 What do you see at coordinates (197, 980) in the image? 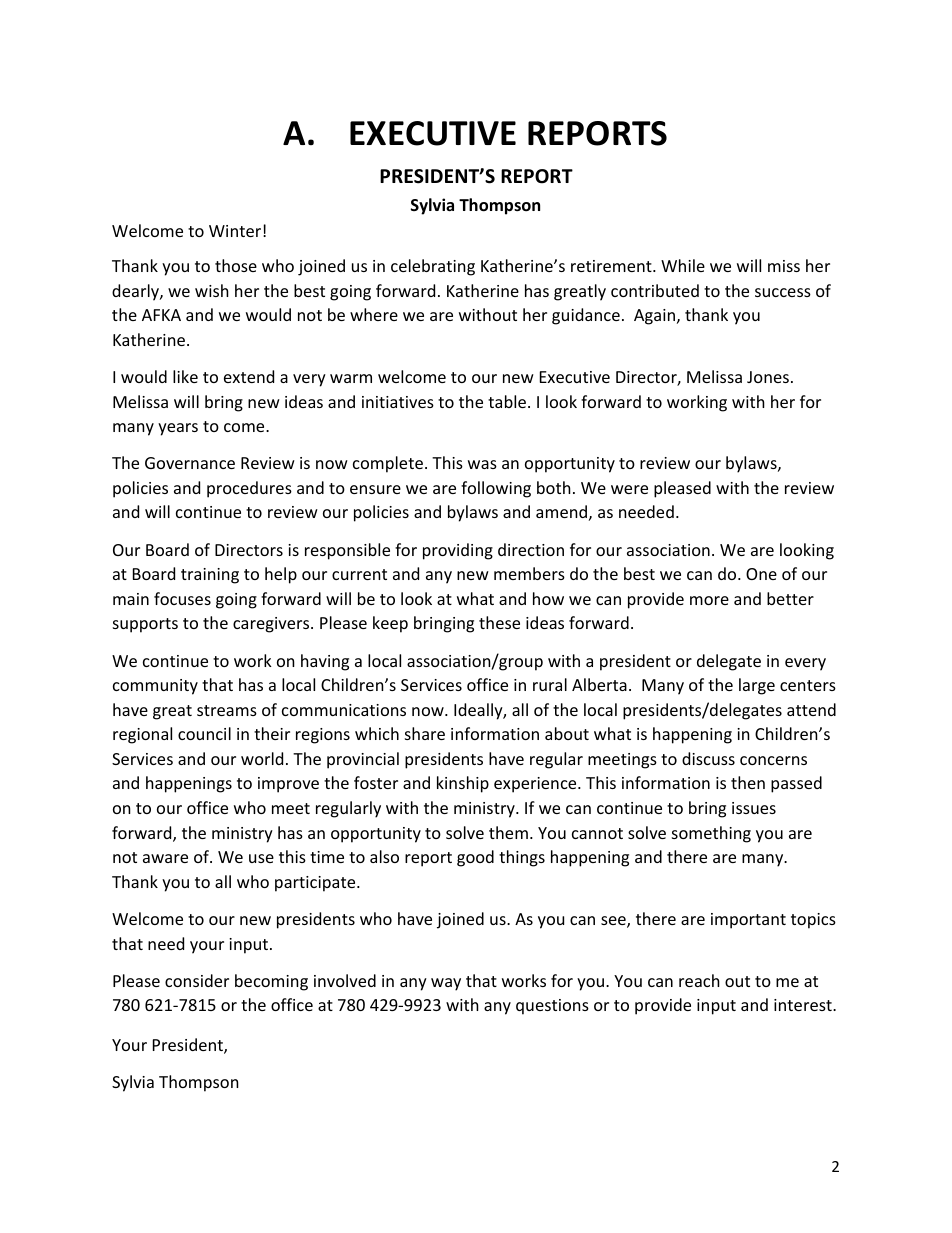
I see `consider` at bounding box center [197, 980].
